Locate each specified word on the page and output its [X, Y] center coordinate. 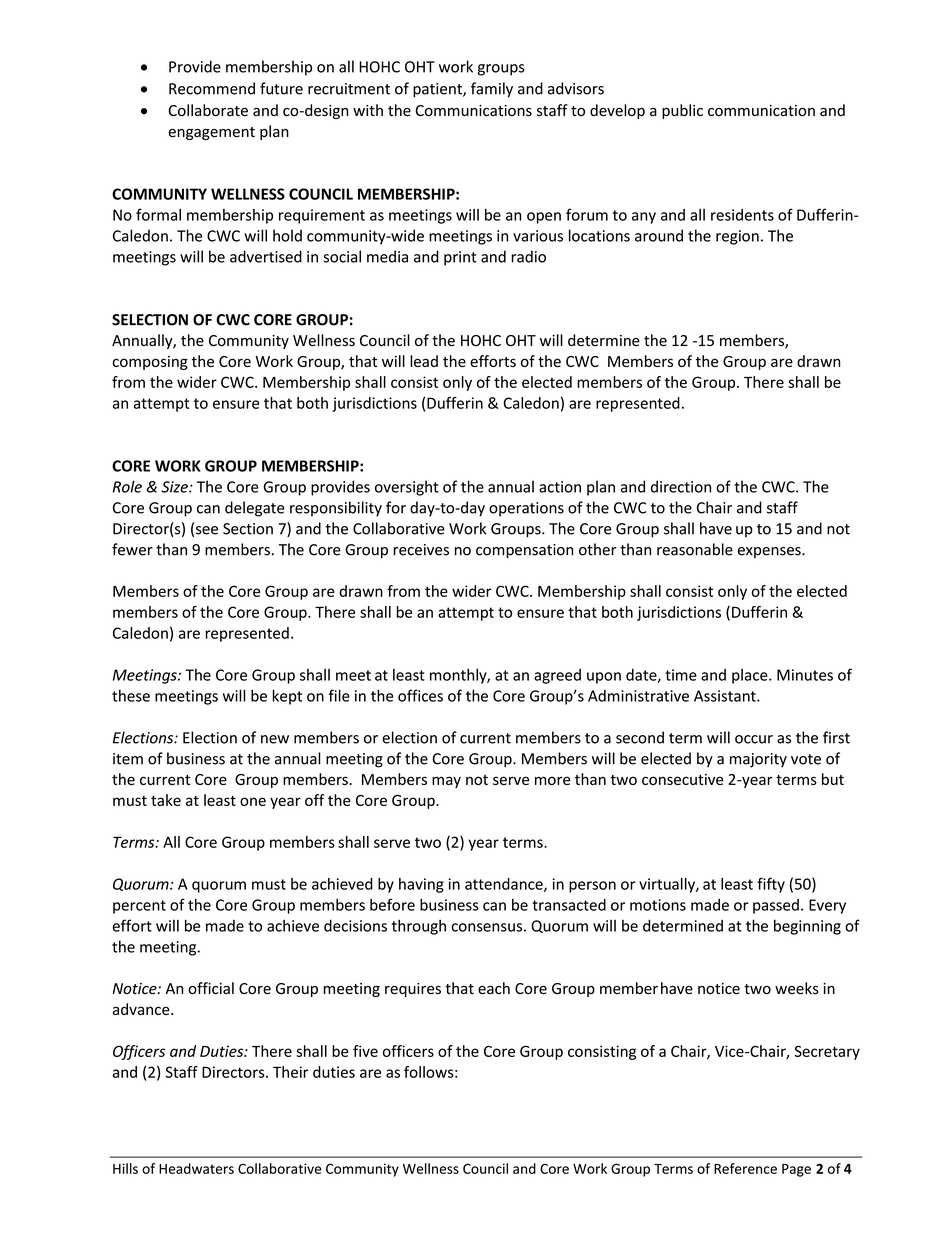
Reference [745, 1168]
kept [287, 697]
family [492, 90]
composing [150, 363]
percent [139, 907]
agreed [557, 676]
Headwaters [196, 1168]
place [751, 676]
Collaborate [208, 110]
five [365, 1051]
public [682, 111]
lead [424, 361]
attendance [505, 885]
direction [681, 486]
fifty [771, 885]
